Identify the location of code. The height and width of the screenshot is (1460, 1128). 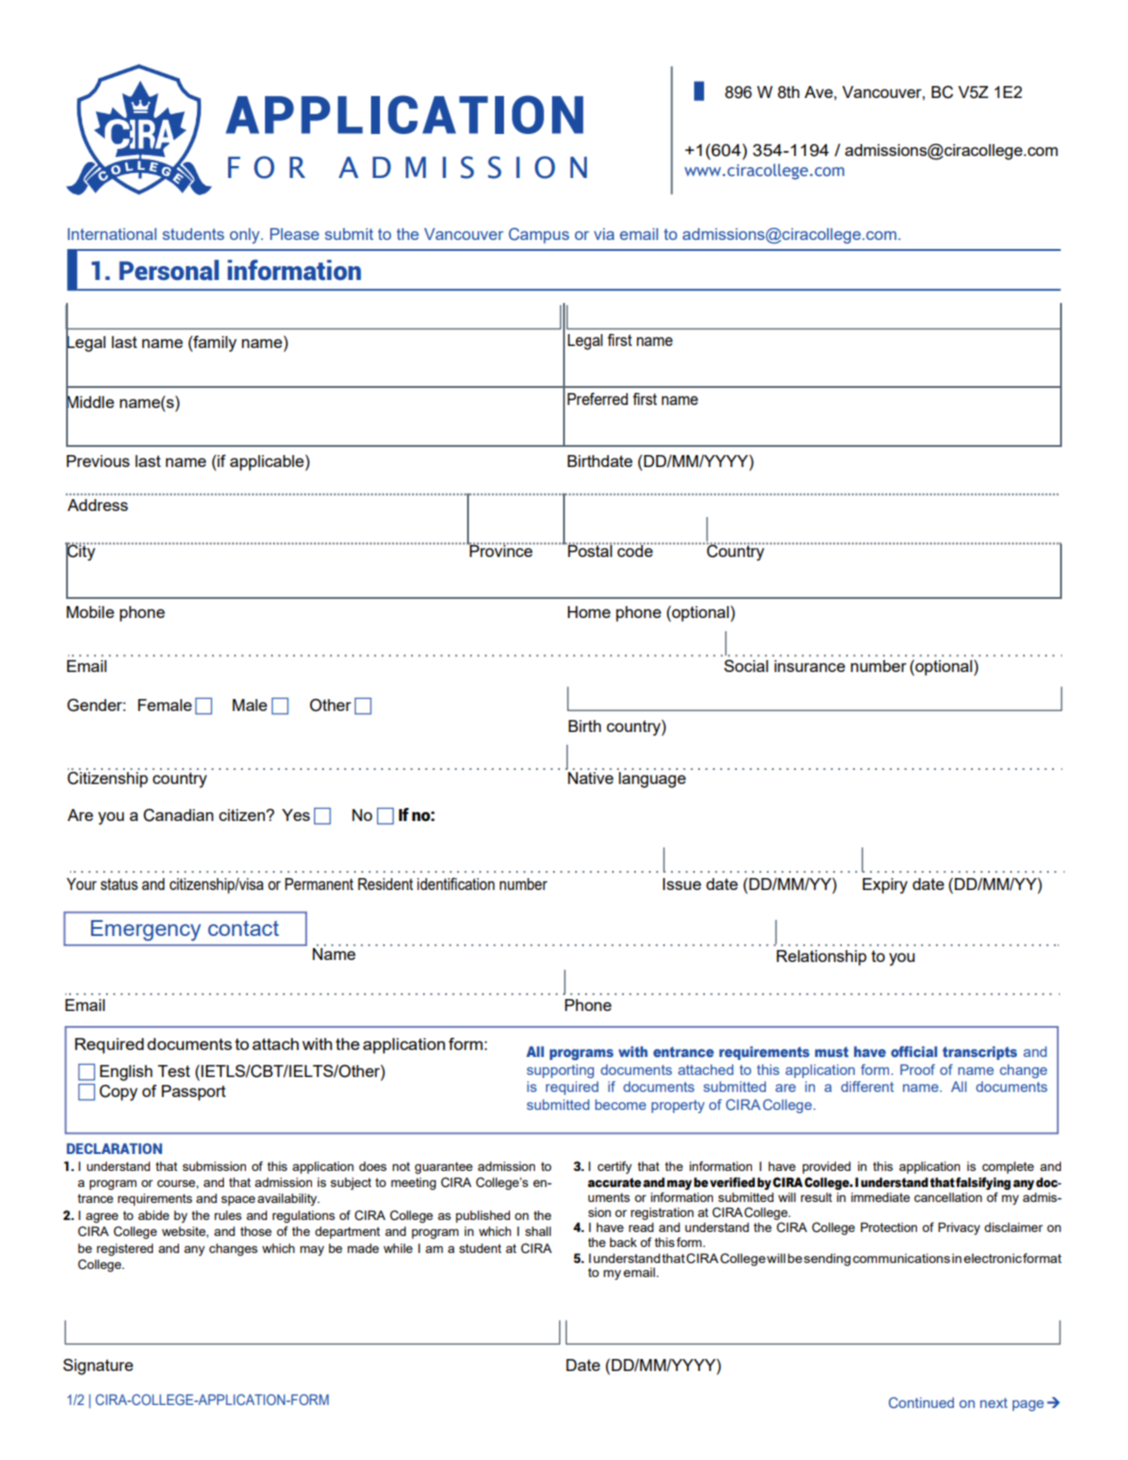
(635, 550).
